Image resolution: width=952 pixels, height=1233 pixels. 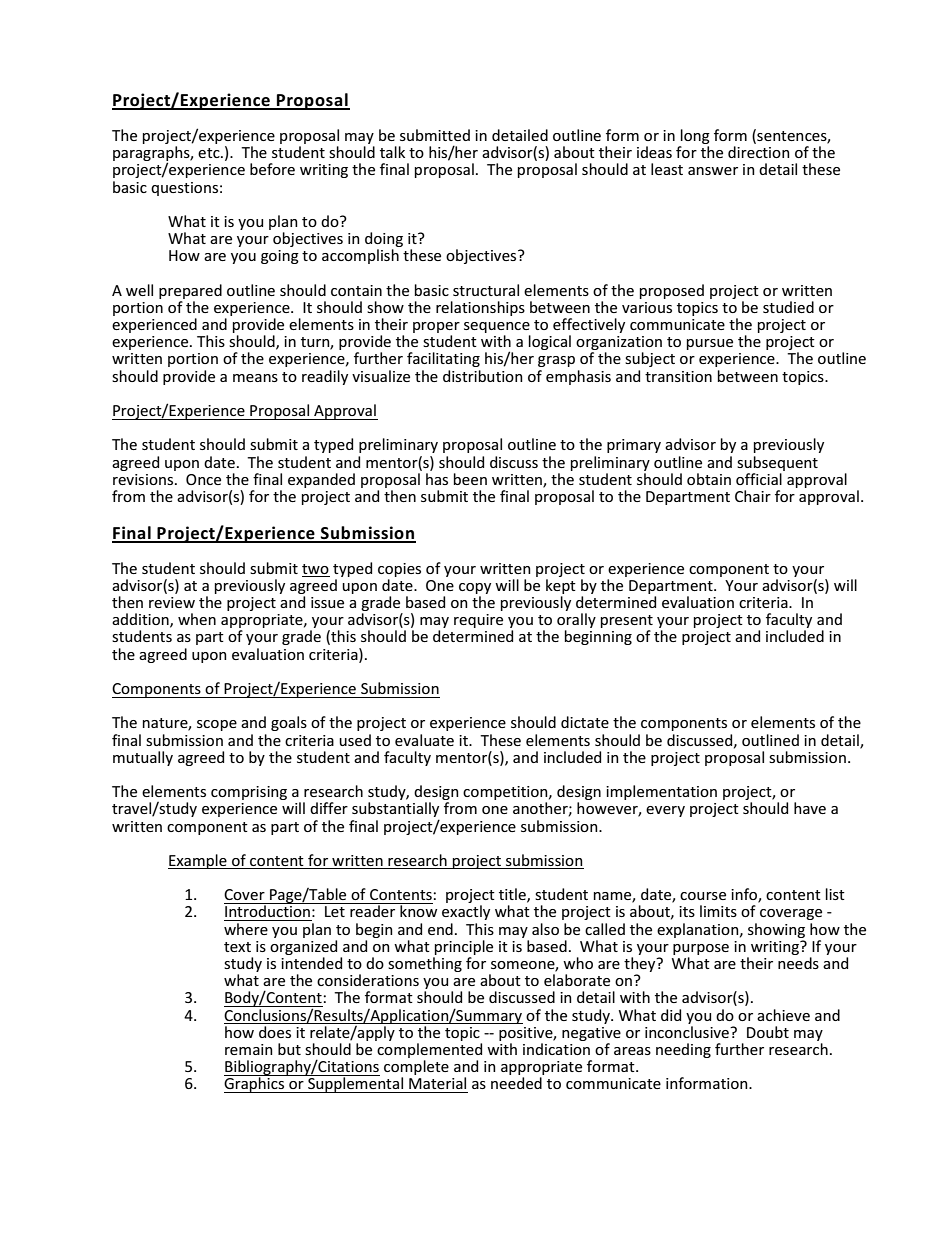 I want to click on have, so click(x=810, y=808).
